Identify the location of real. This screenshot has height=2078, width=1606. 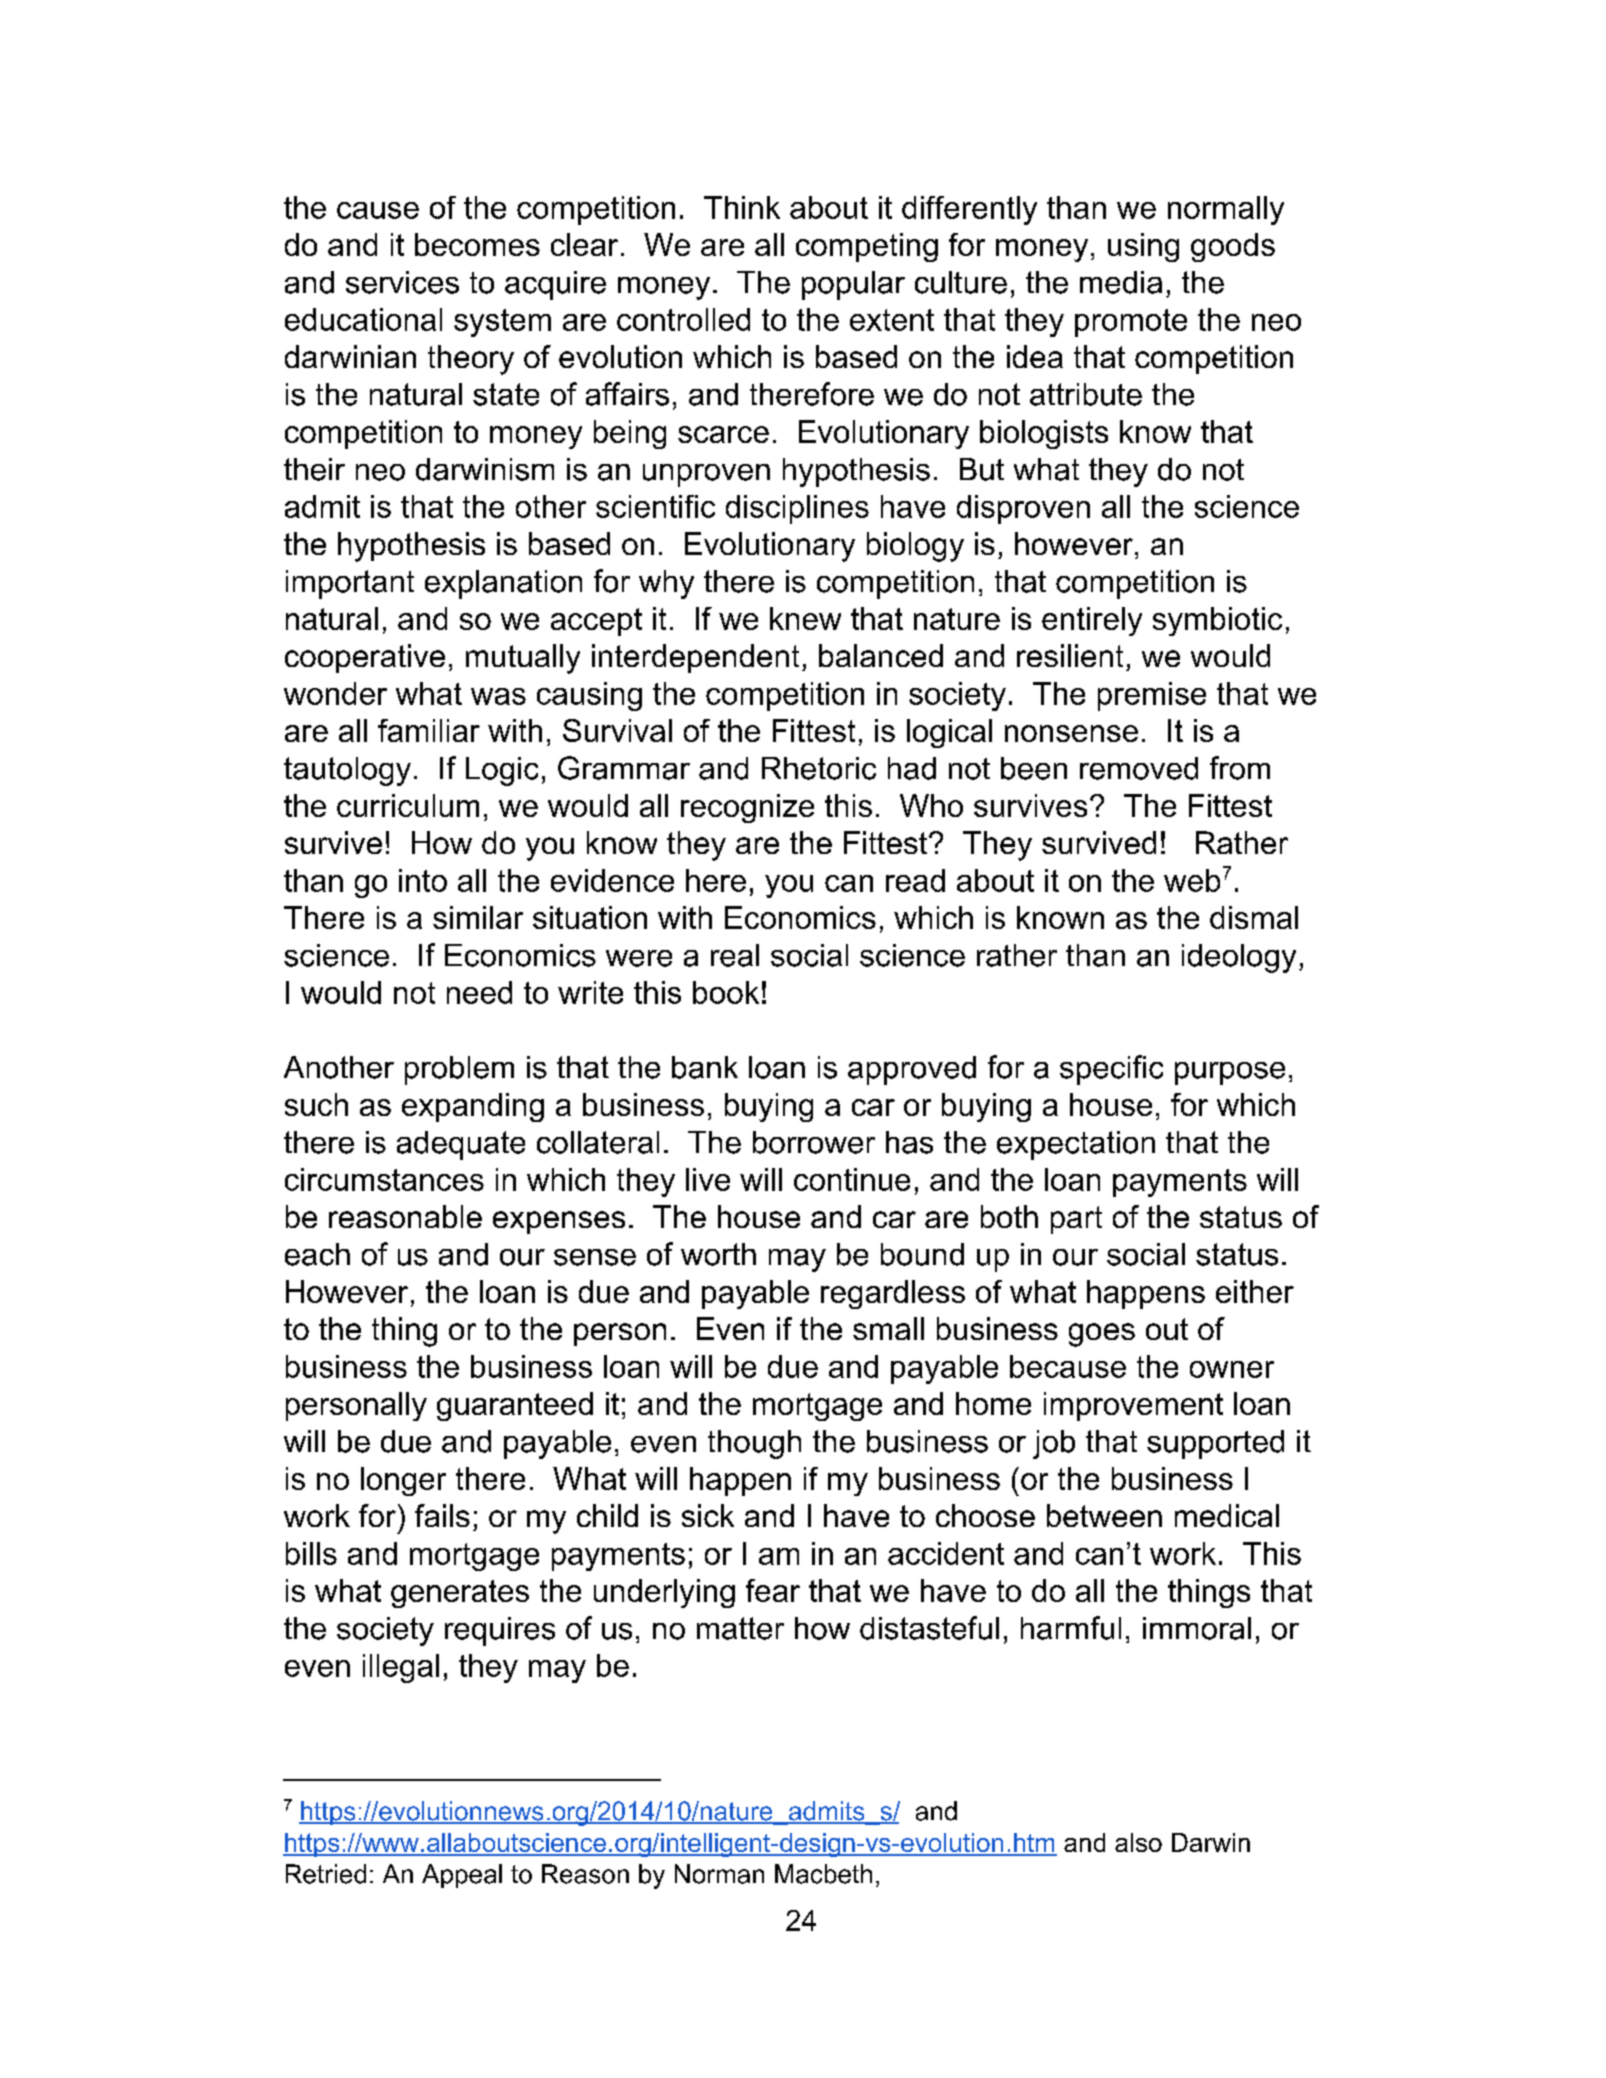
(735, 955).
